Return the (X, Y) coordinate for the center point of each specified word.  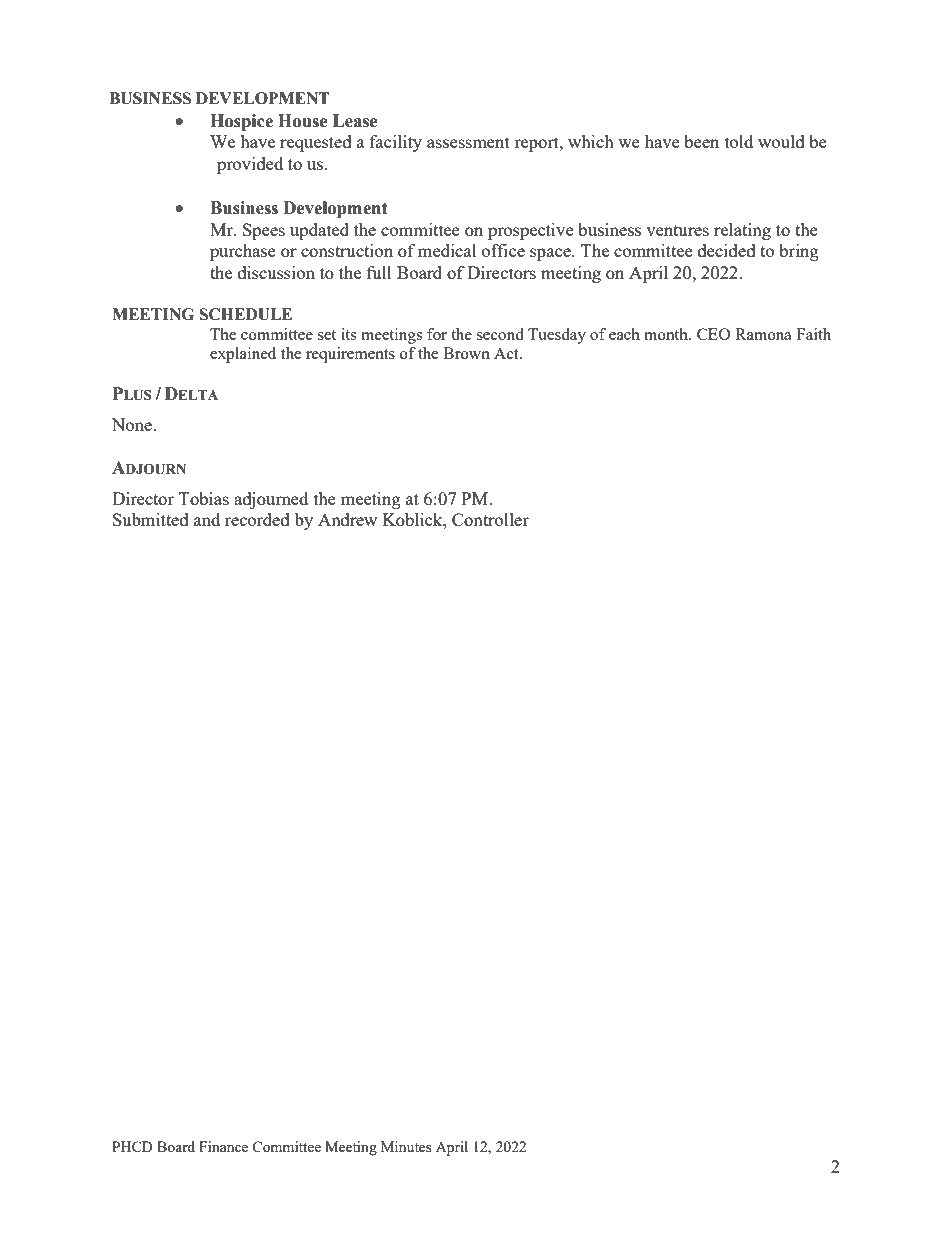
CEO (713, 334)
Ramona (763, 334)
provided (250, 165)
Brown (466, 353)
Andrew (347, 519)
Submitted (151, 519)
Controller (490, 519)
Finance (223, 1146)
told (739, 141)
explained (243, 355)
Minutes (406, 1146)
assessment (468, 142)
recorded (257, 519)
